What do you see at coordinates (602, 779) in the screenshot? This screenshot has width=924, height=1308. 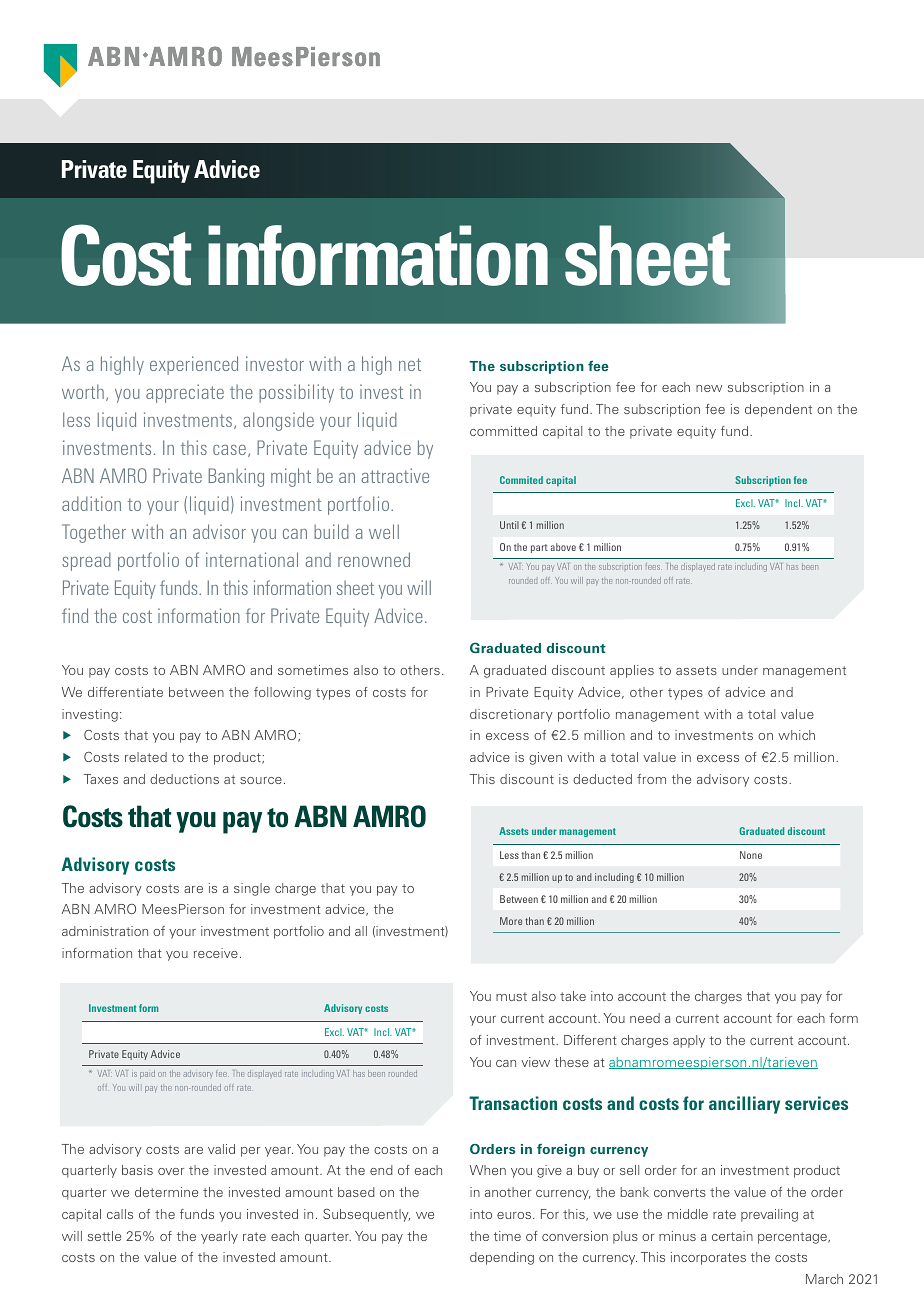 I see `deducted` at bounding box center [602, 779].
